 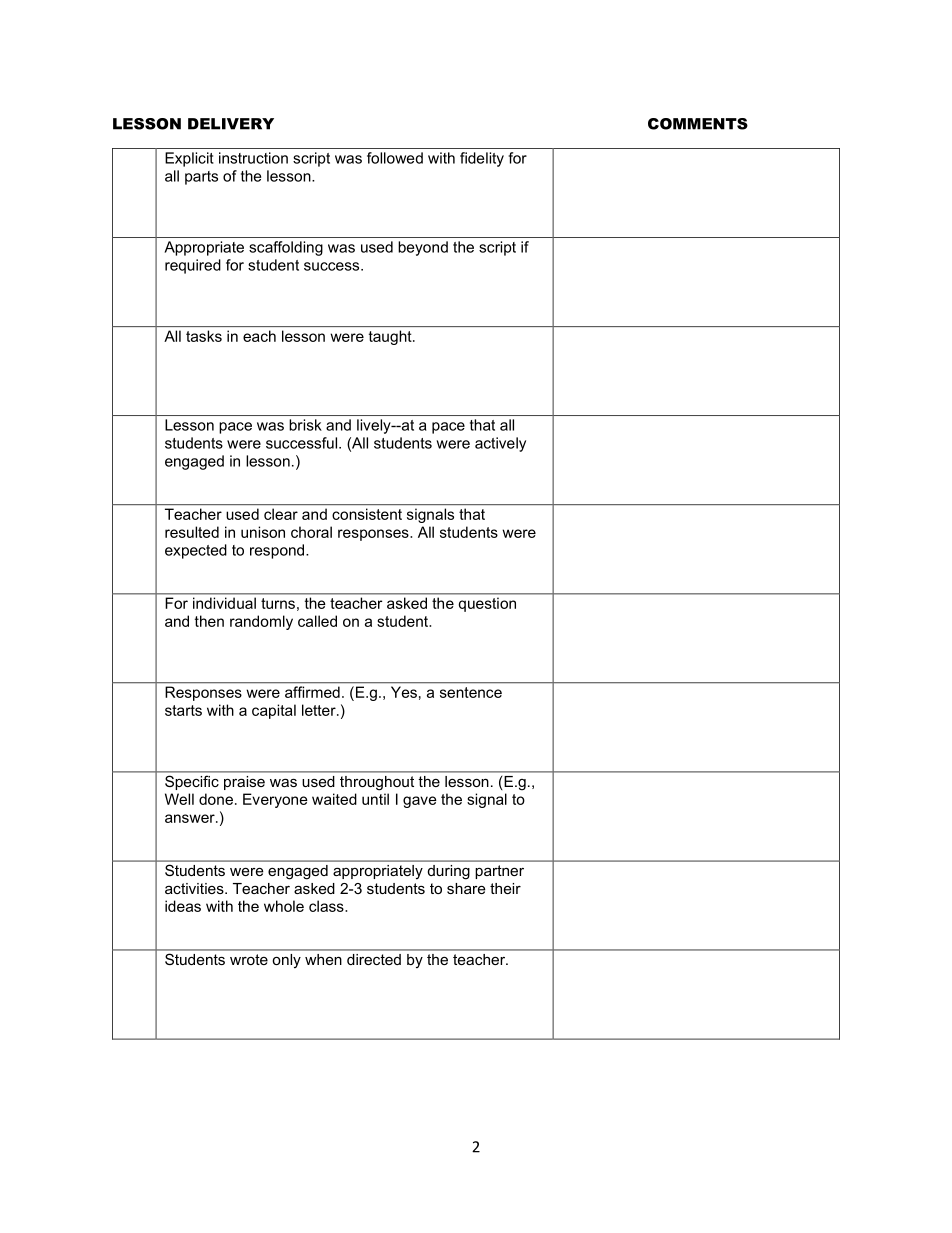 I want to click on share, so click(x=466, y=888).
